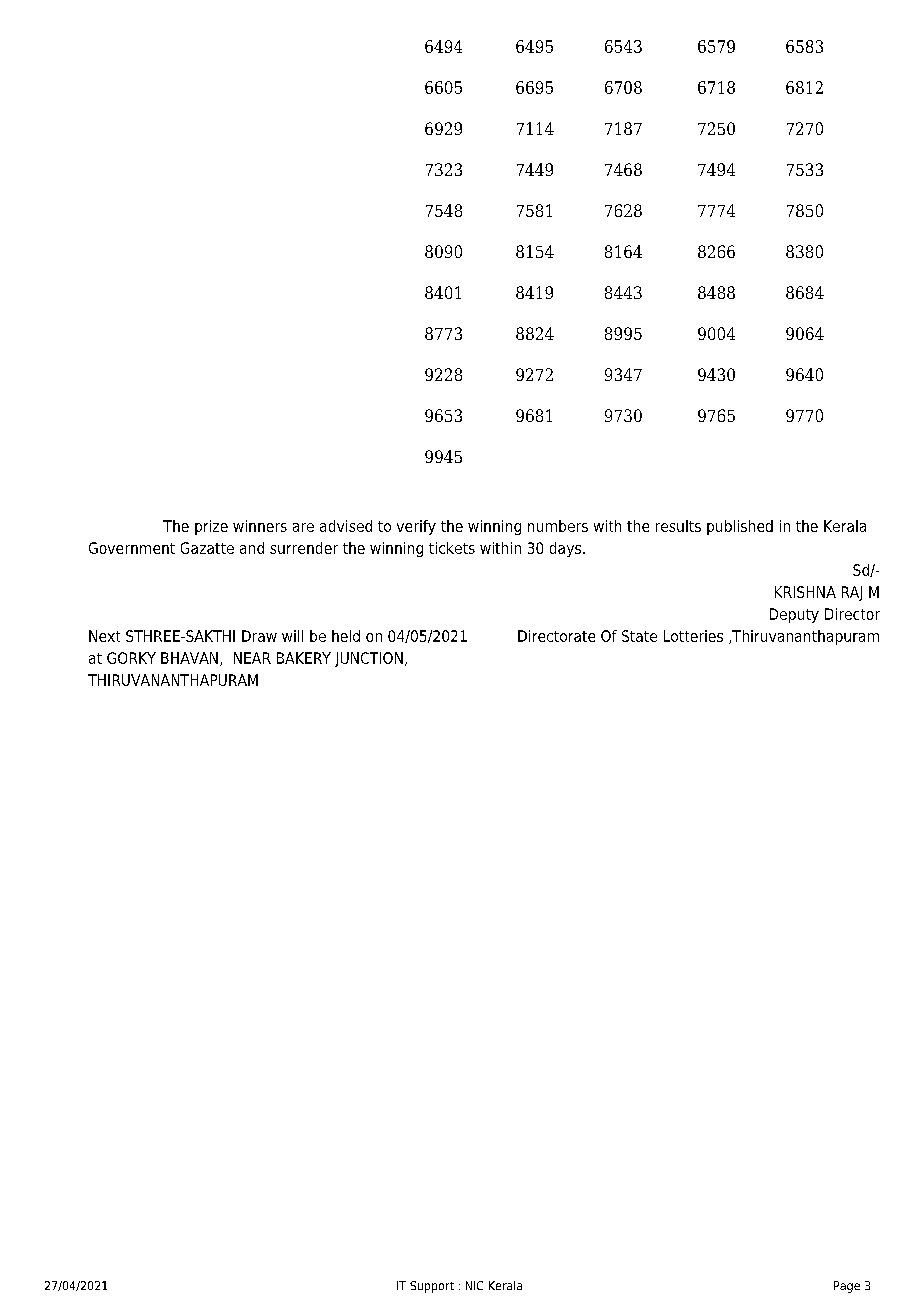 This document has height=1308, width=924. I want to click on published, so click(740, 527).
